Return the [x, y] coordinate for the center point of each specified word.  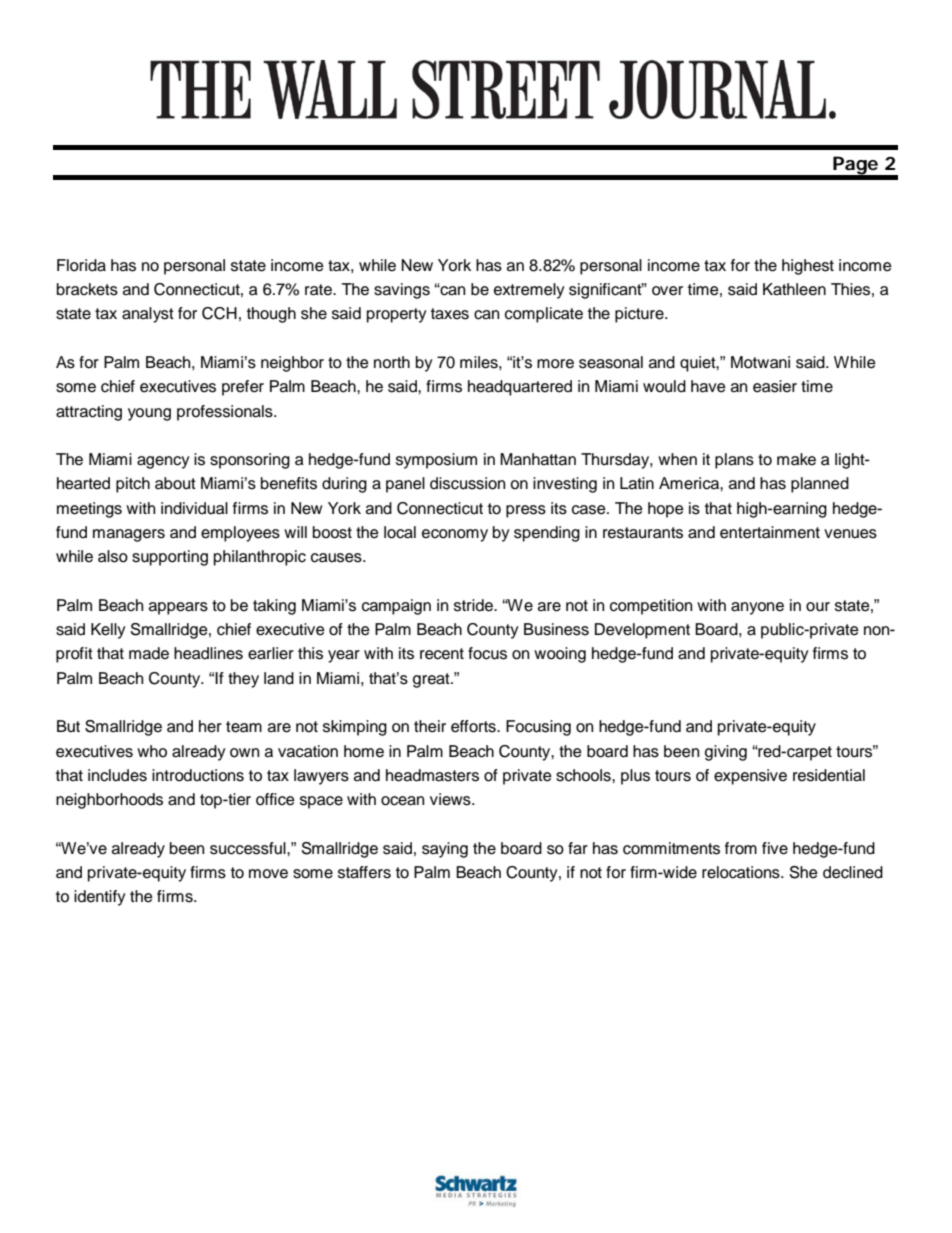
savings [402, 291]
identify [100, 898]
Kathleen [794, 289]
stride [474, 605]
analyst [148, 315]
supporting [170, 558]
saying [445, 850]
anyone [757, 608]
